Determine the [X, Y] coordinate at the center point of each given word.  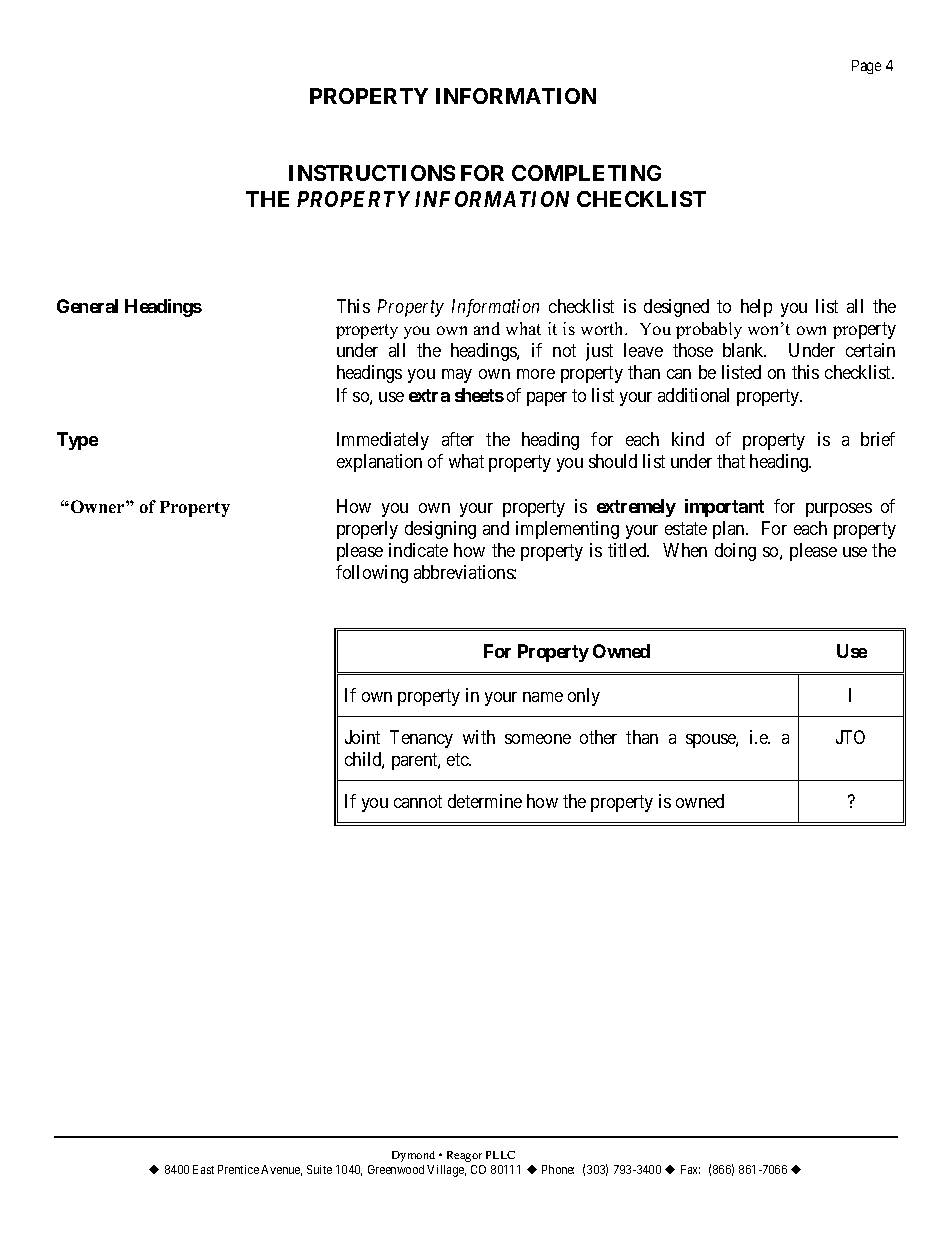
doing [735, 552]
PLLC [500, 1155]
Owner [97, 506]
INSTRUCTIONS [372, 173]
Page [866, 67]
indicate [418, 550]
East [203, 1169]
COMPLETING [586, 173]
